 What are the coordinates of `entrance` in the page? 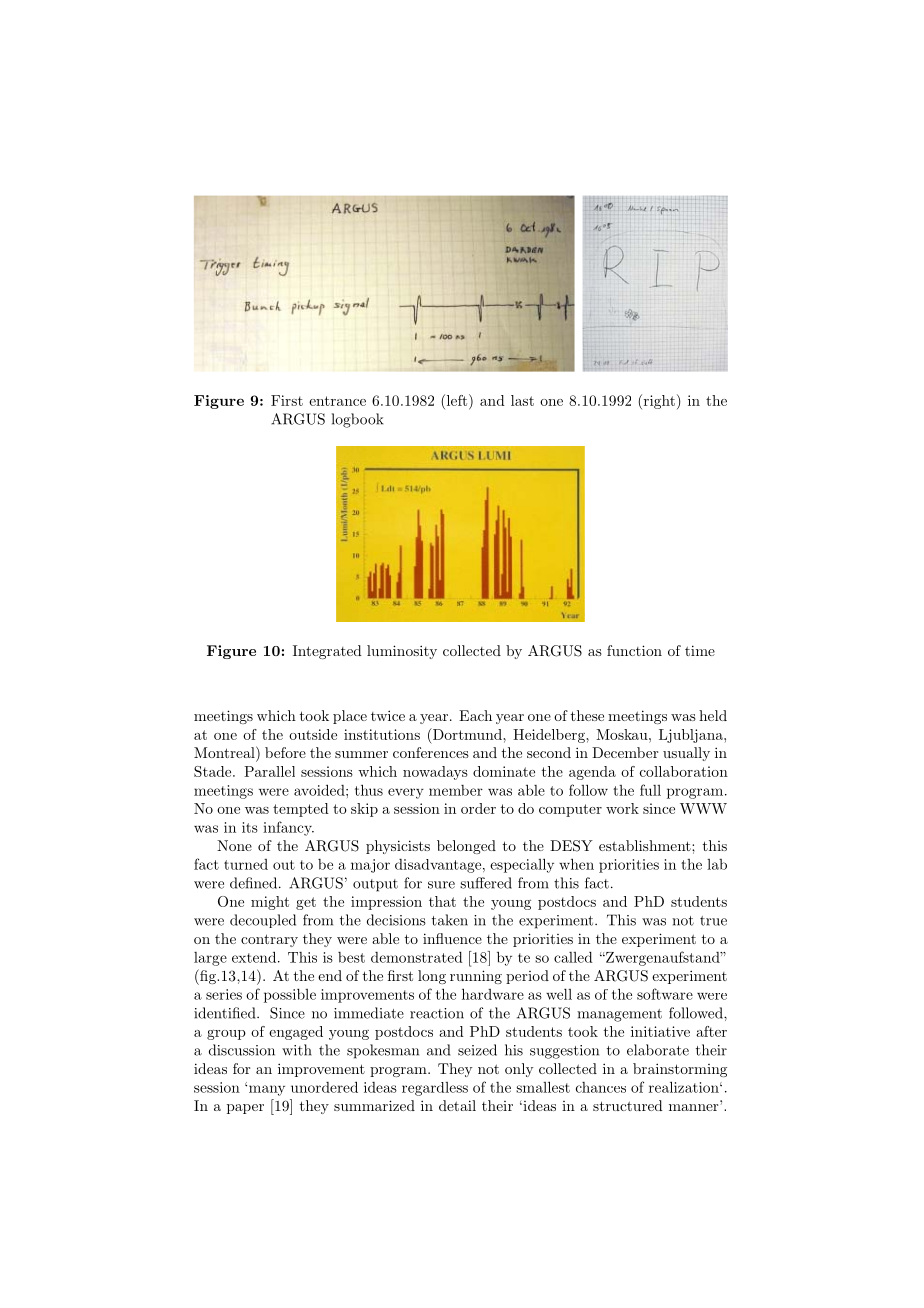 It's located at (337, 401).
